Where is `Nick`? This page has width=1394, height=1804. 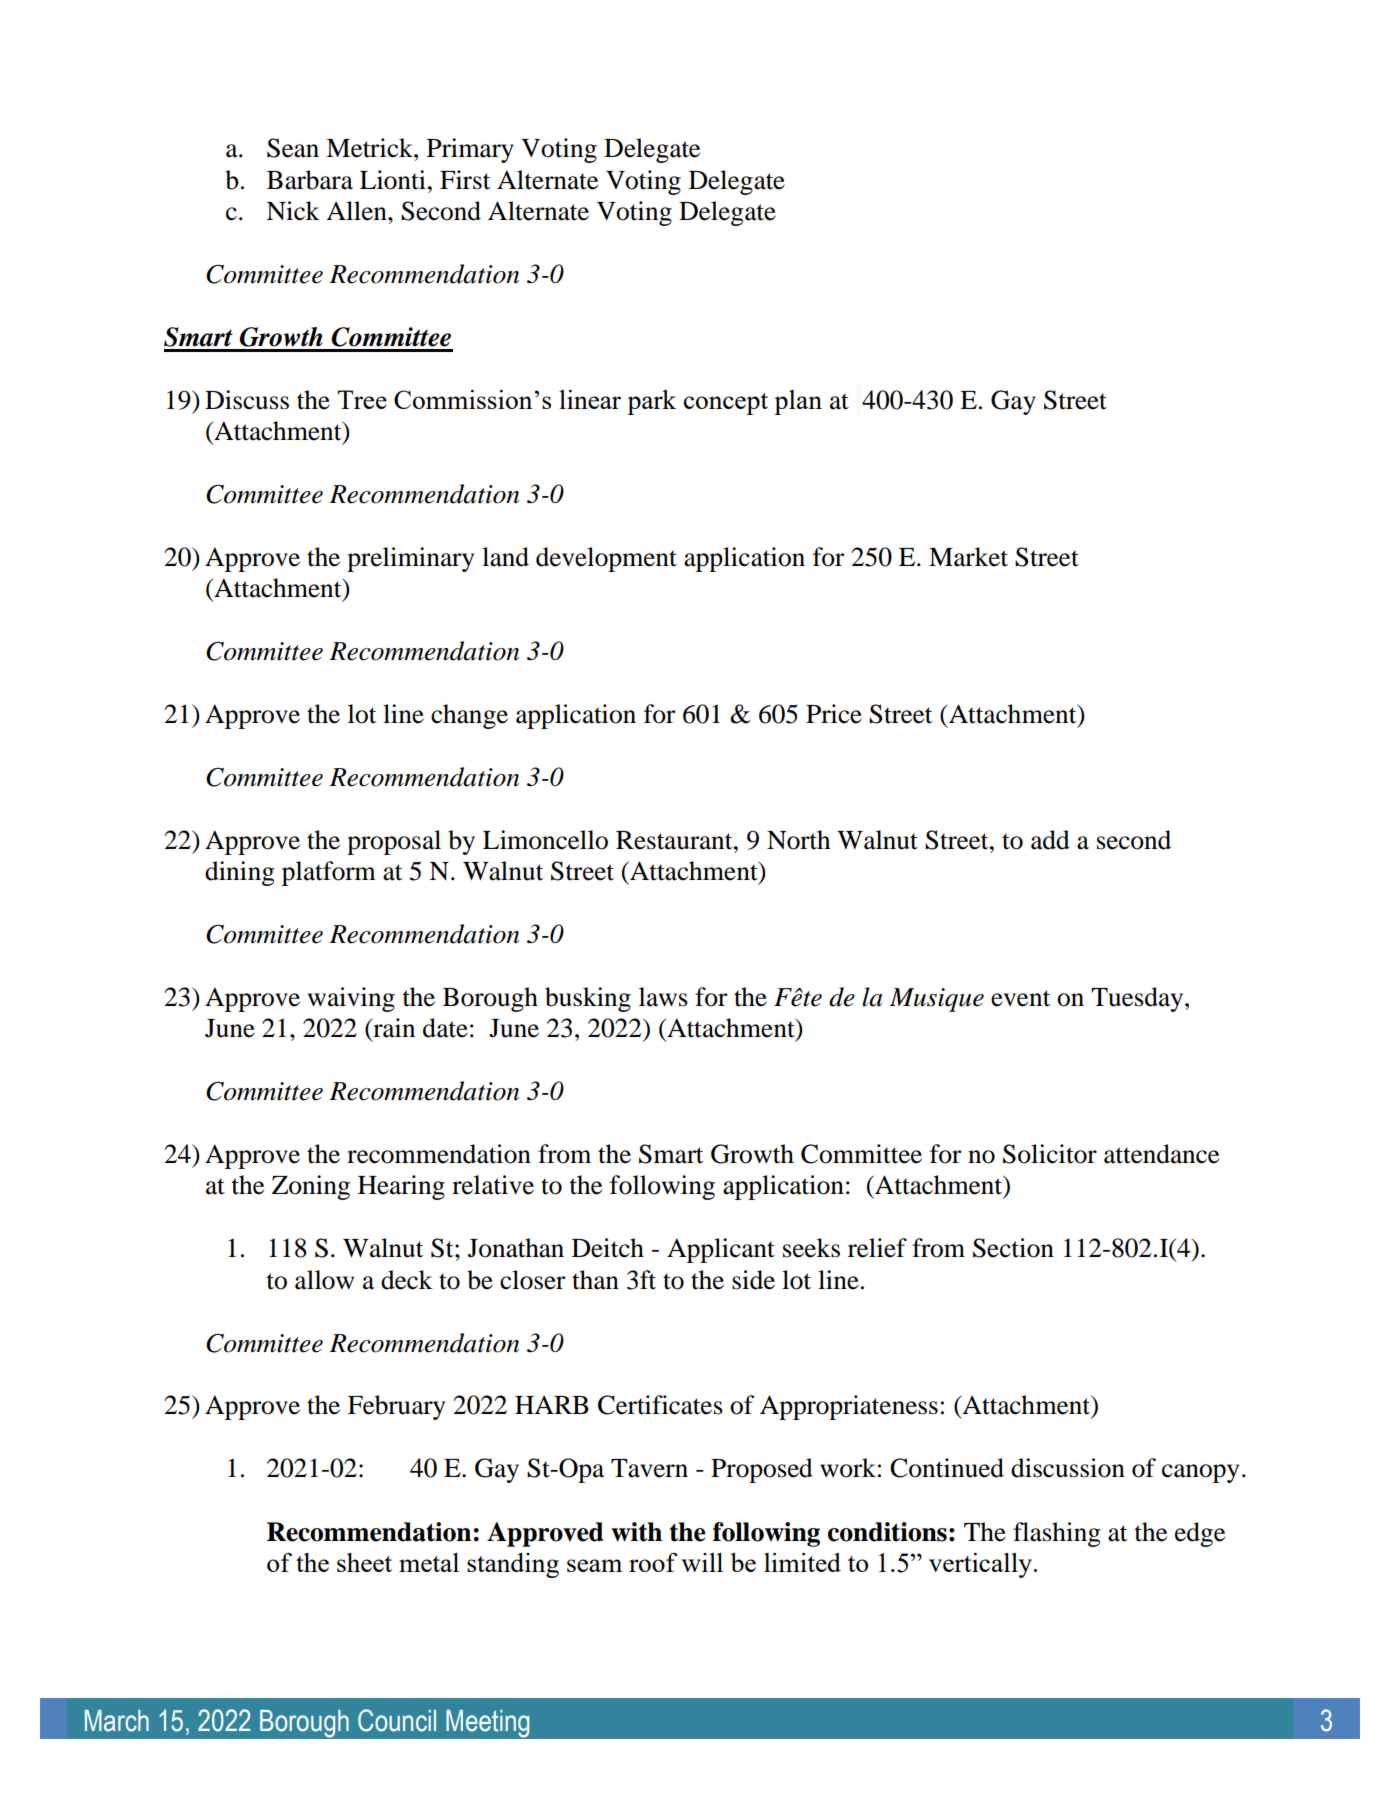
Nick is located at coordinates (293, 211).
